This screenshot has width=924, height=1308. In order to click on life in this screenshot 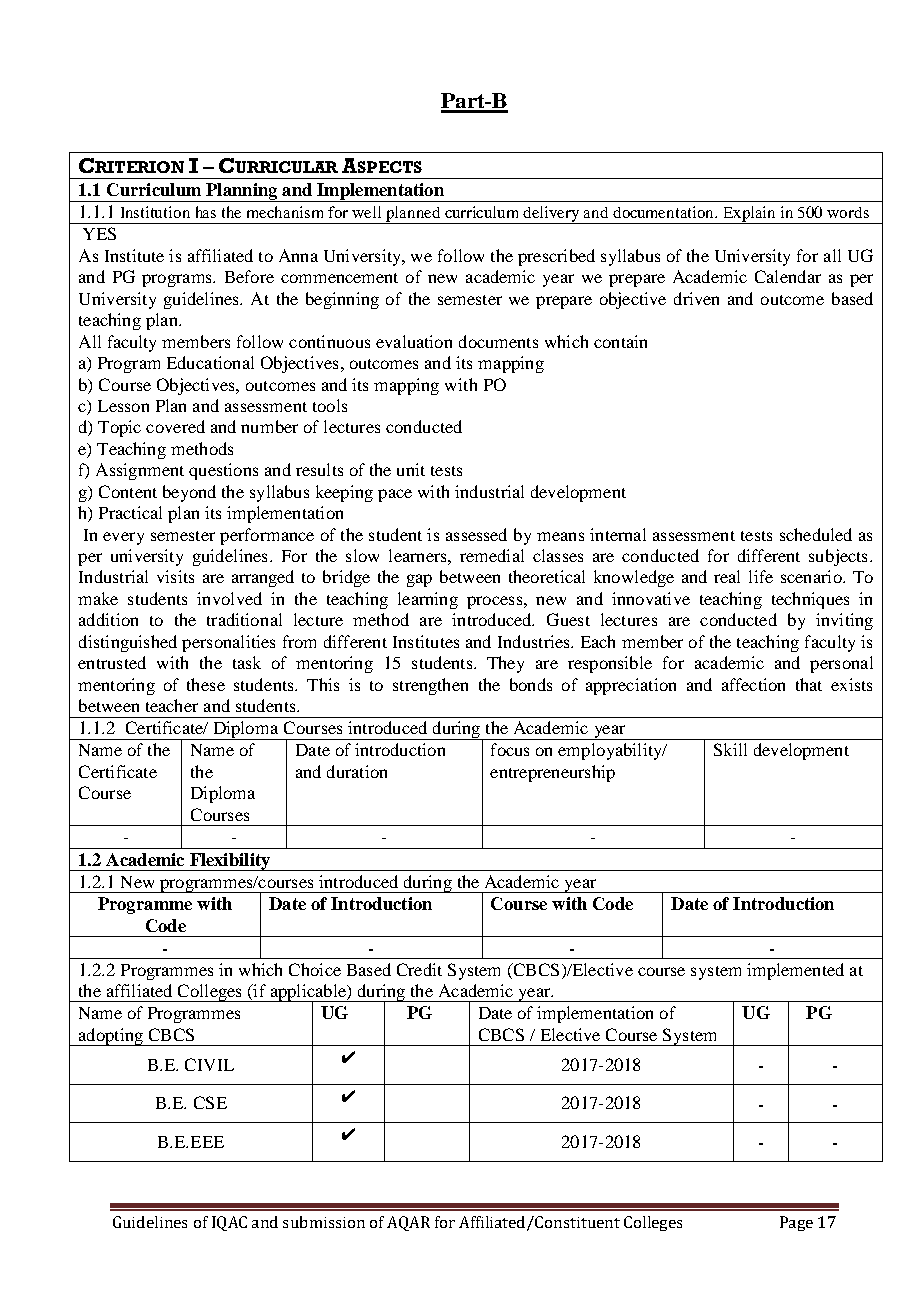, I will do `click(761, 576)`.
